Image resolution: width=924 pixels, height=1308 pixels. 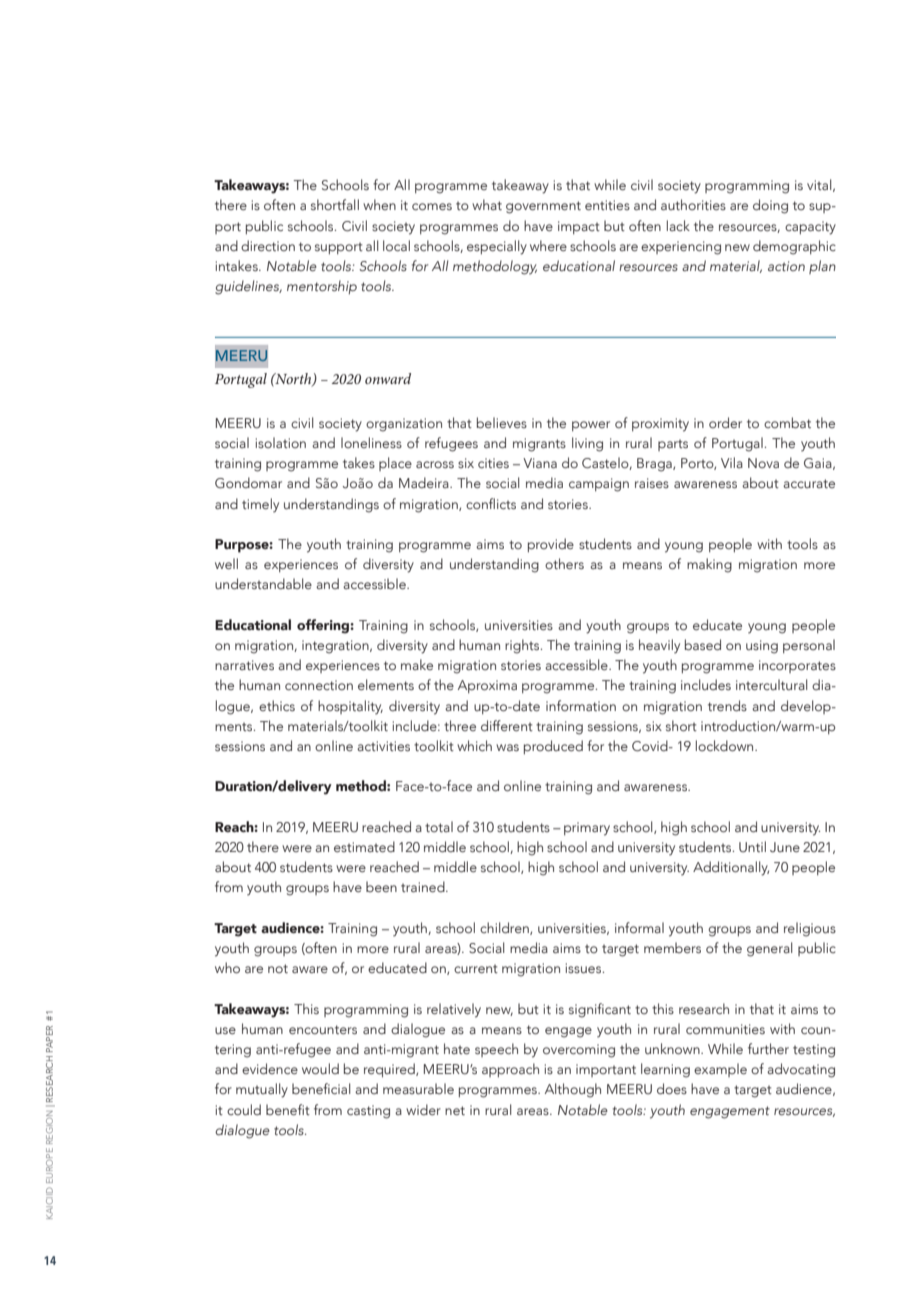 What do you see at coordinates (321, 1088) in the image?
I see `beneficial` at bounding box center [321, 1088].
